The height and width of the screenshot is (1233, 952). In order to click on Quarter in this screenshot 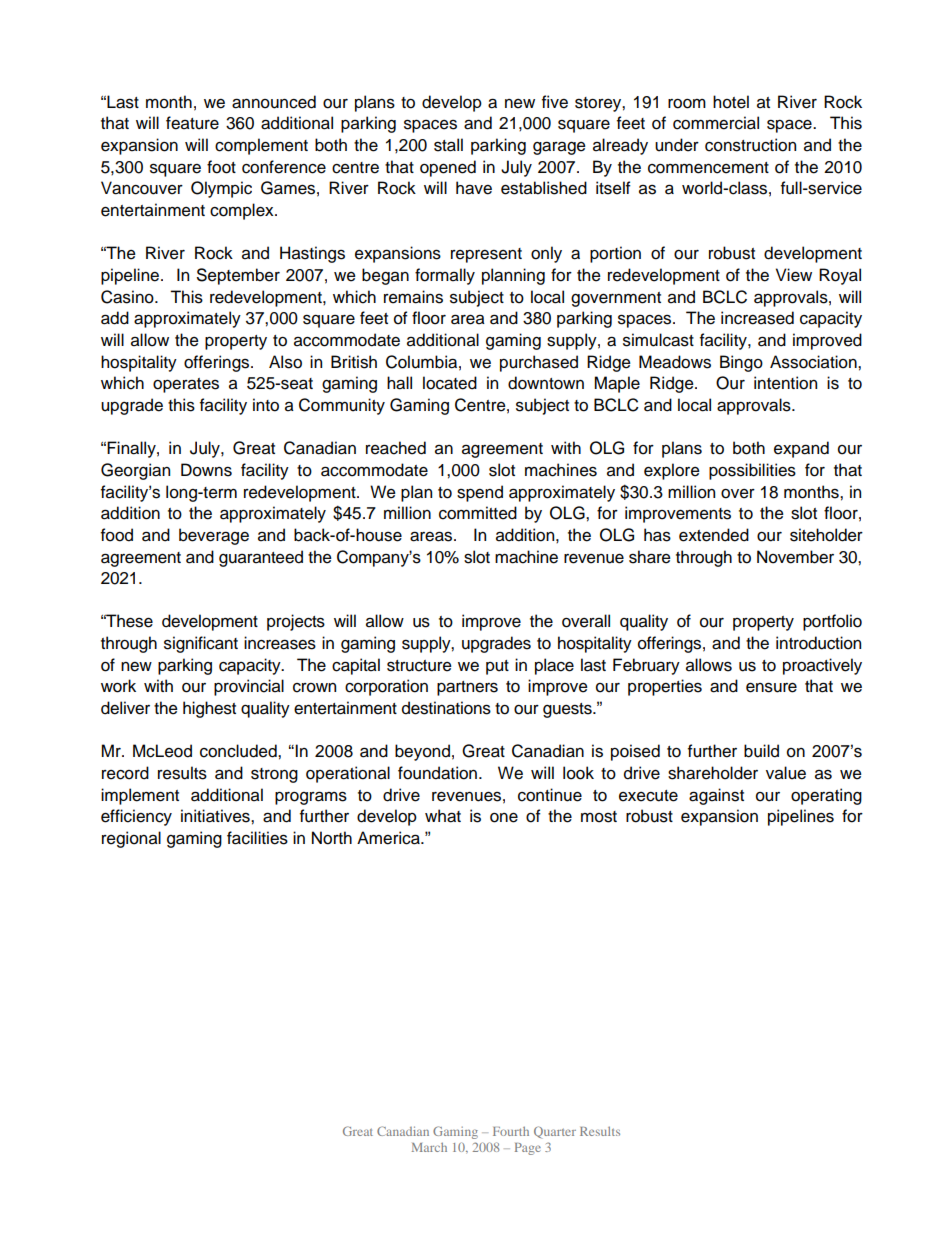, I will do `click(555, 1132)`.
